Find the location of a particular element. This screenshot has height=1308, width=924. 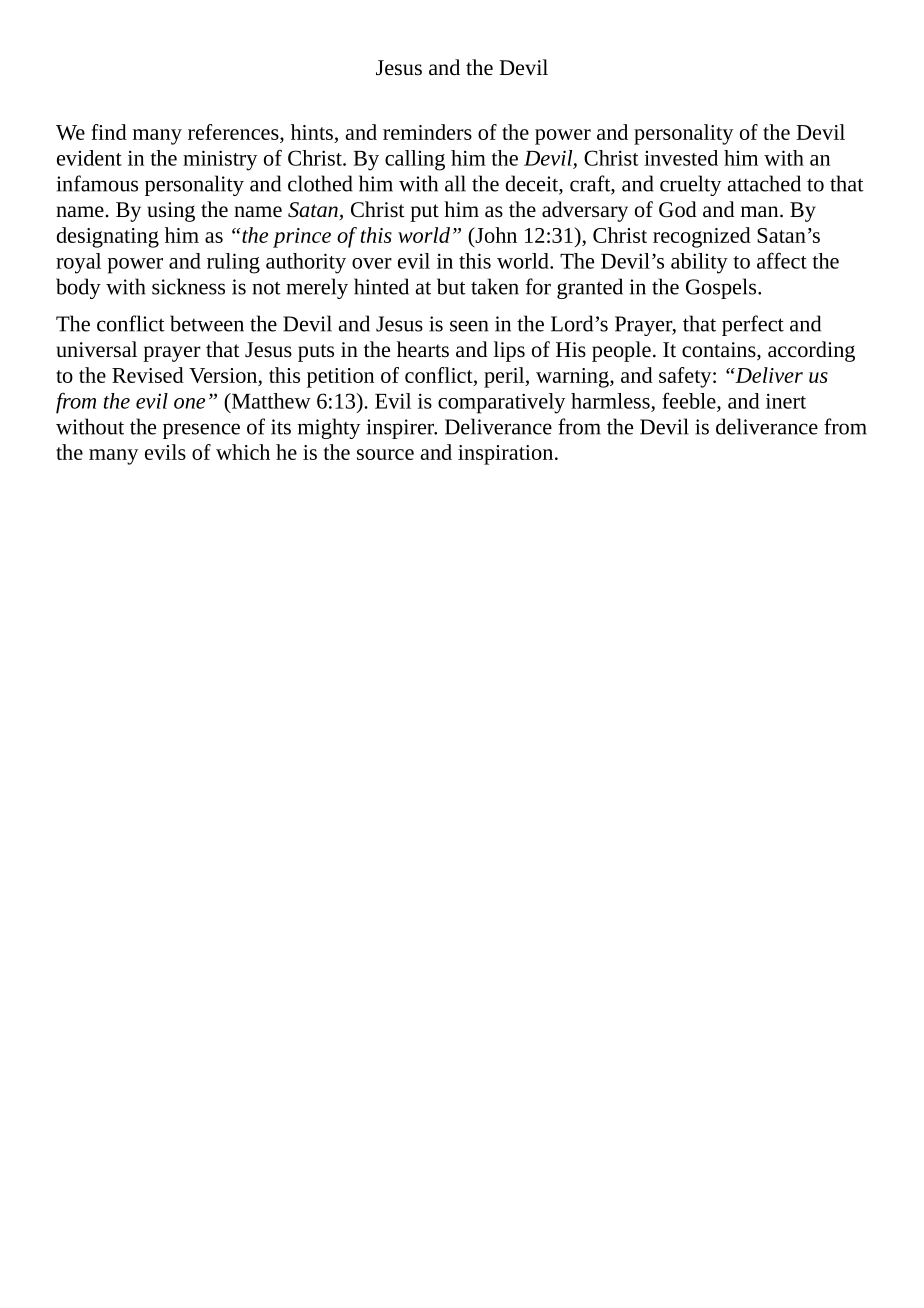

invested is located at coordinates (681, 158).
